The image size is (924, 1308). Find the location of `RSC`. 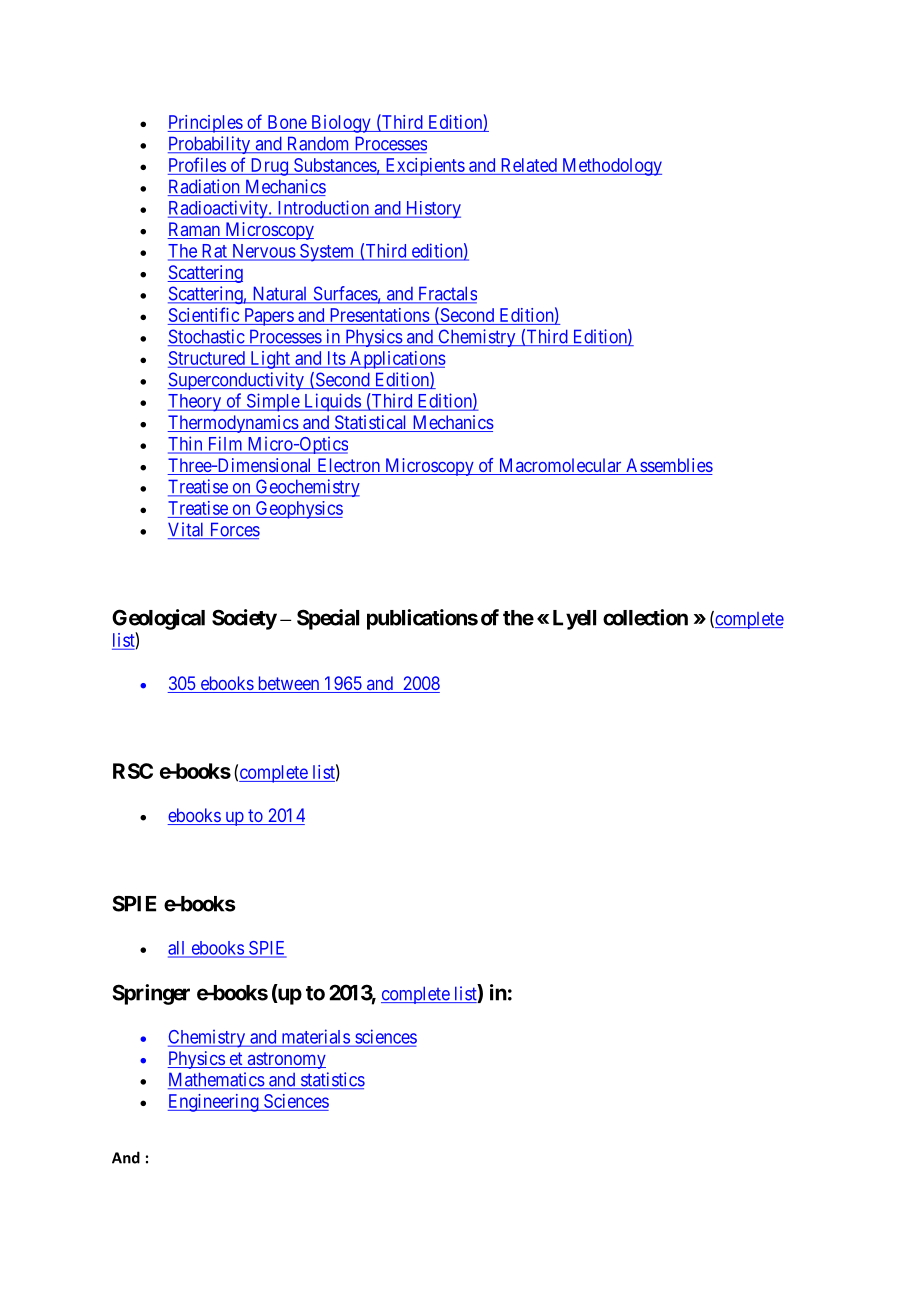

RSC is located at coordinates (133, 771).
